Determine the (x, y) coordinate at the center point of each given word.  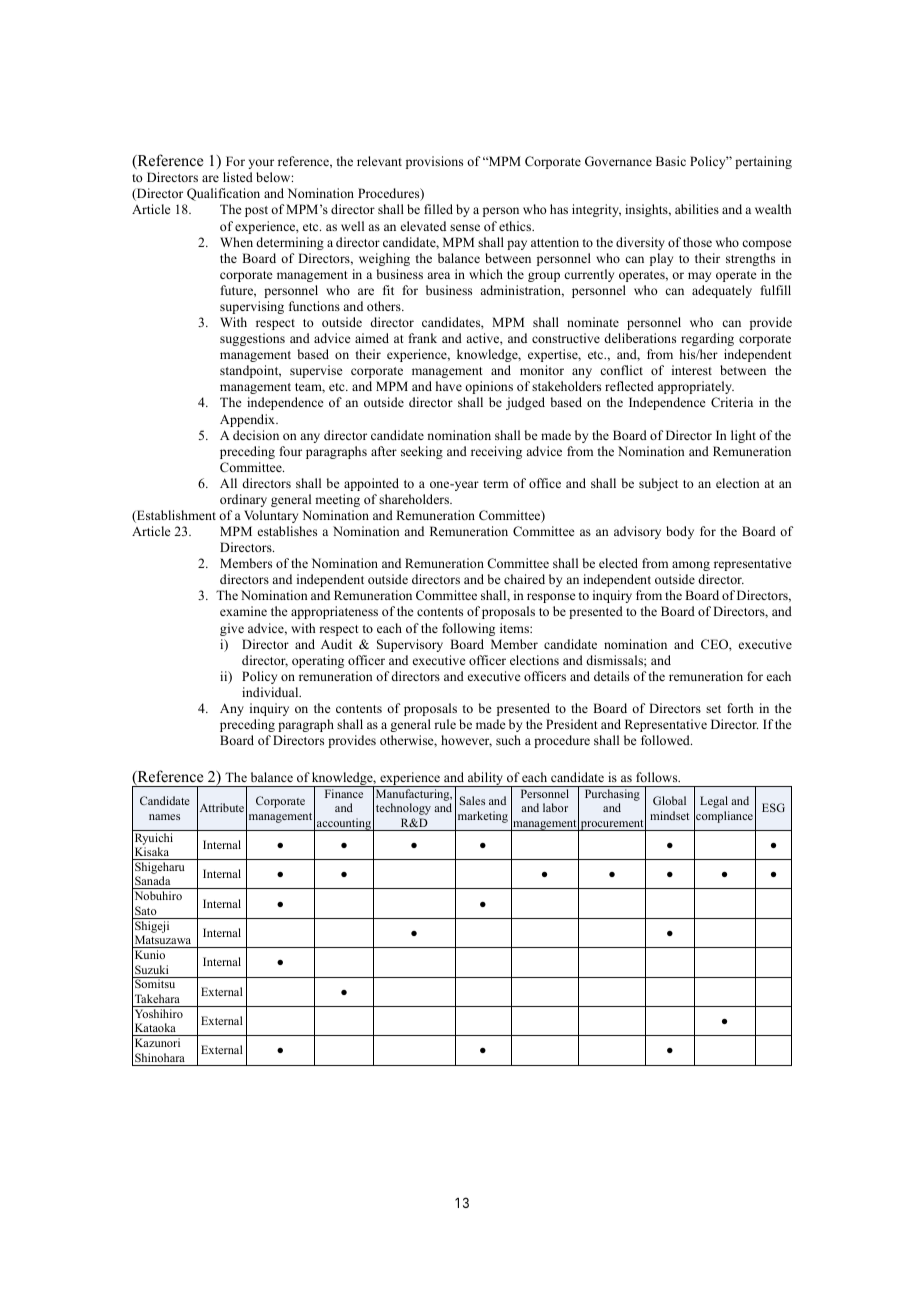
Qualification (223, 194)
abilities (697, 209)
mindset (669, 815)
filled (438, 209)
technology (403, 809)
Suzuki (152, 969)
